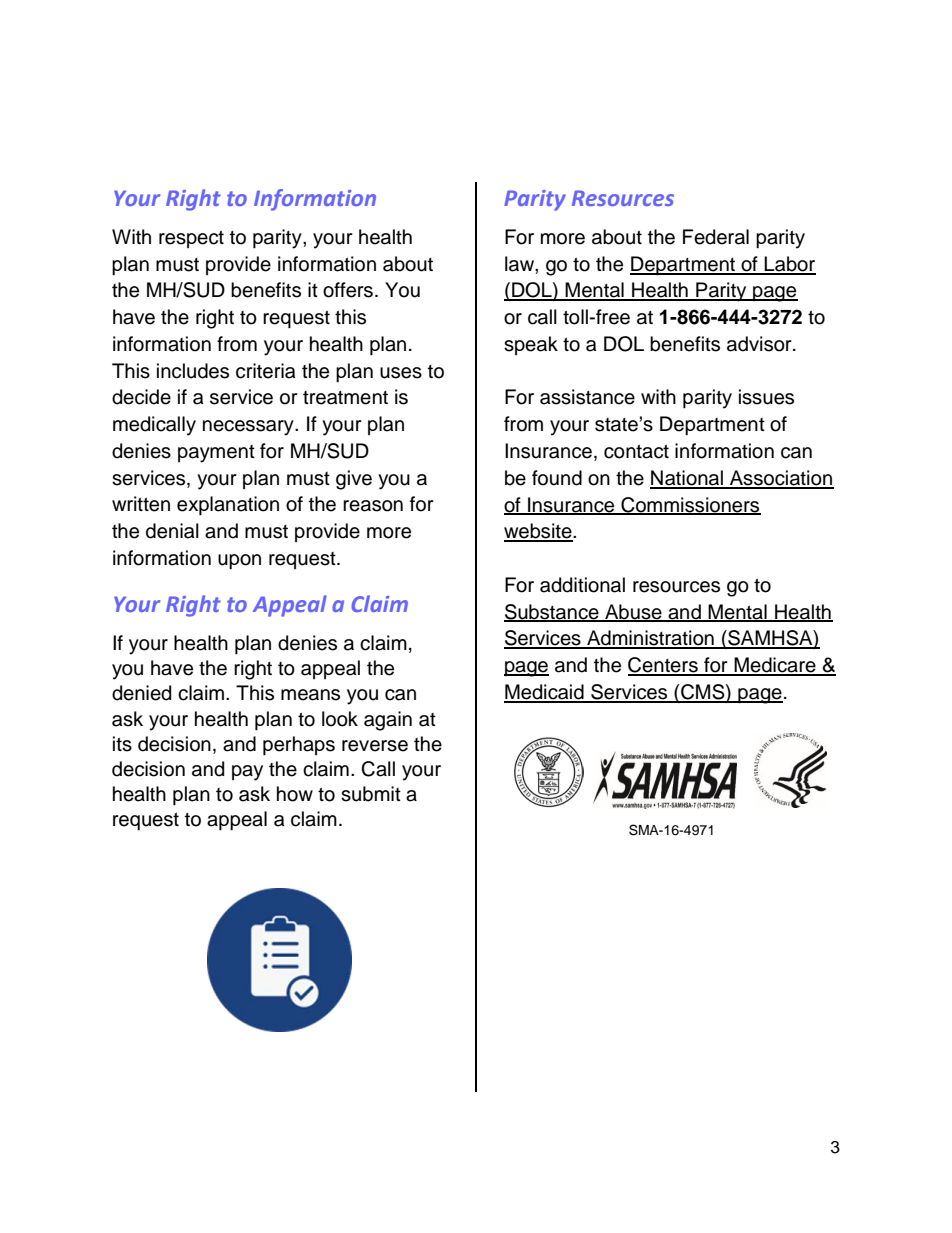 The height and width of the document is (1233, 952). What do you see at coordinates (690, 505) in the document?
I see `Commissioners` at bounding box center [690, 505].
